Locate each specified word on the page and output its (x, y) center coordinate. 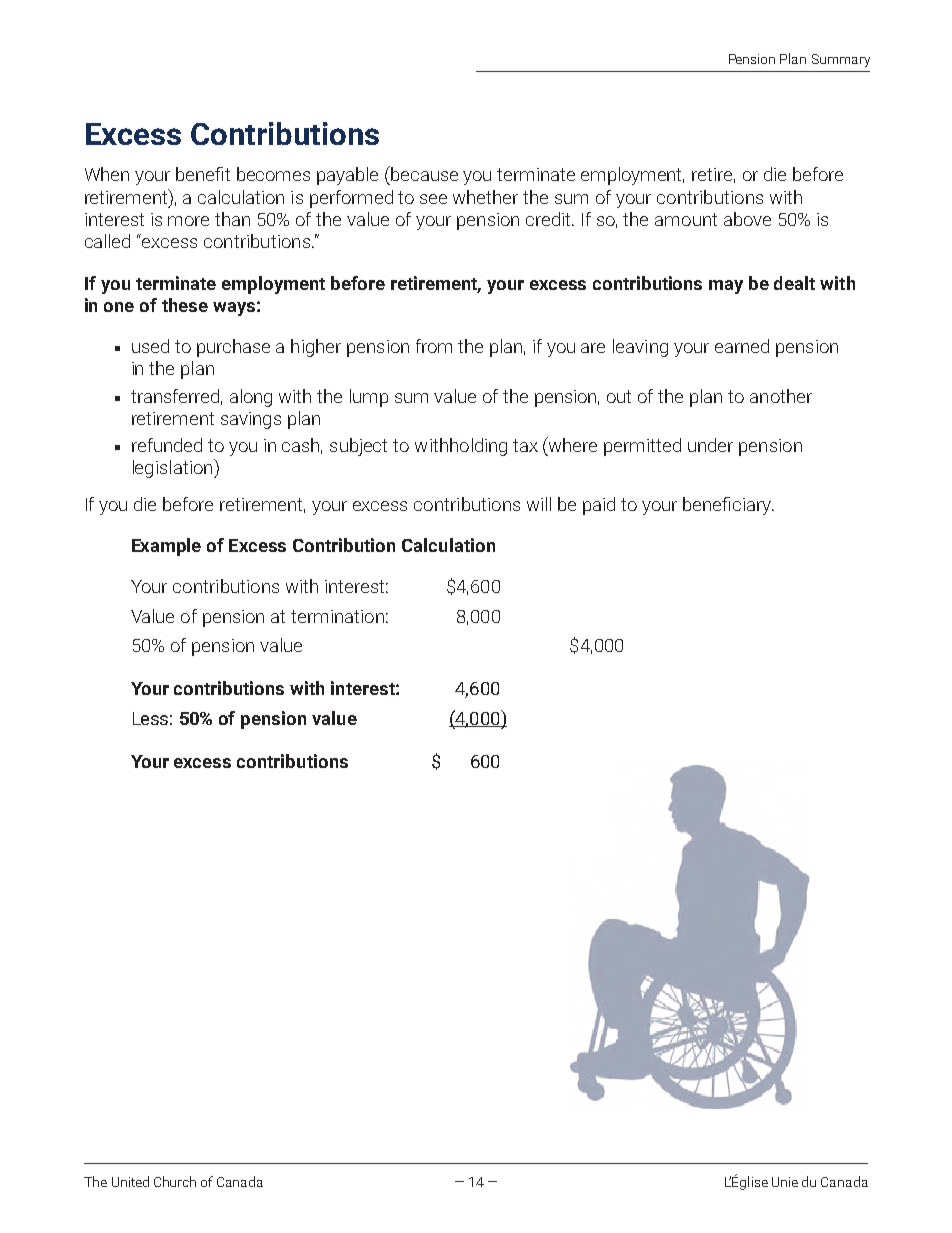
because (423, 173)
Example (166, 547)
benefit (203, 174)
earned (742, 346)
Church (175, 1181)
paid (599, 506)
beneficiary (728, 506)
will (539, 504)
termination (337, 616)
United (130, 1181)
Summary (841, 60)
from (434, 346)
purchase (233, 348)
